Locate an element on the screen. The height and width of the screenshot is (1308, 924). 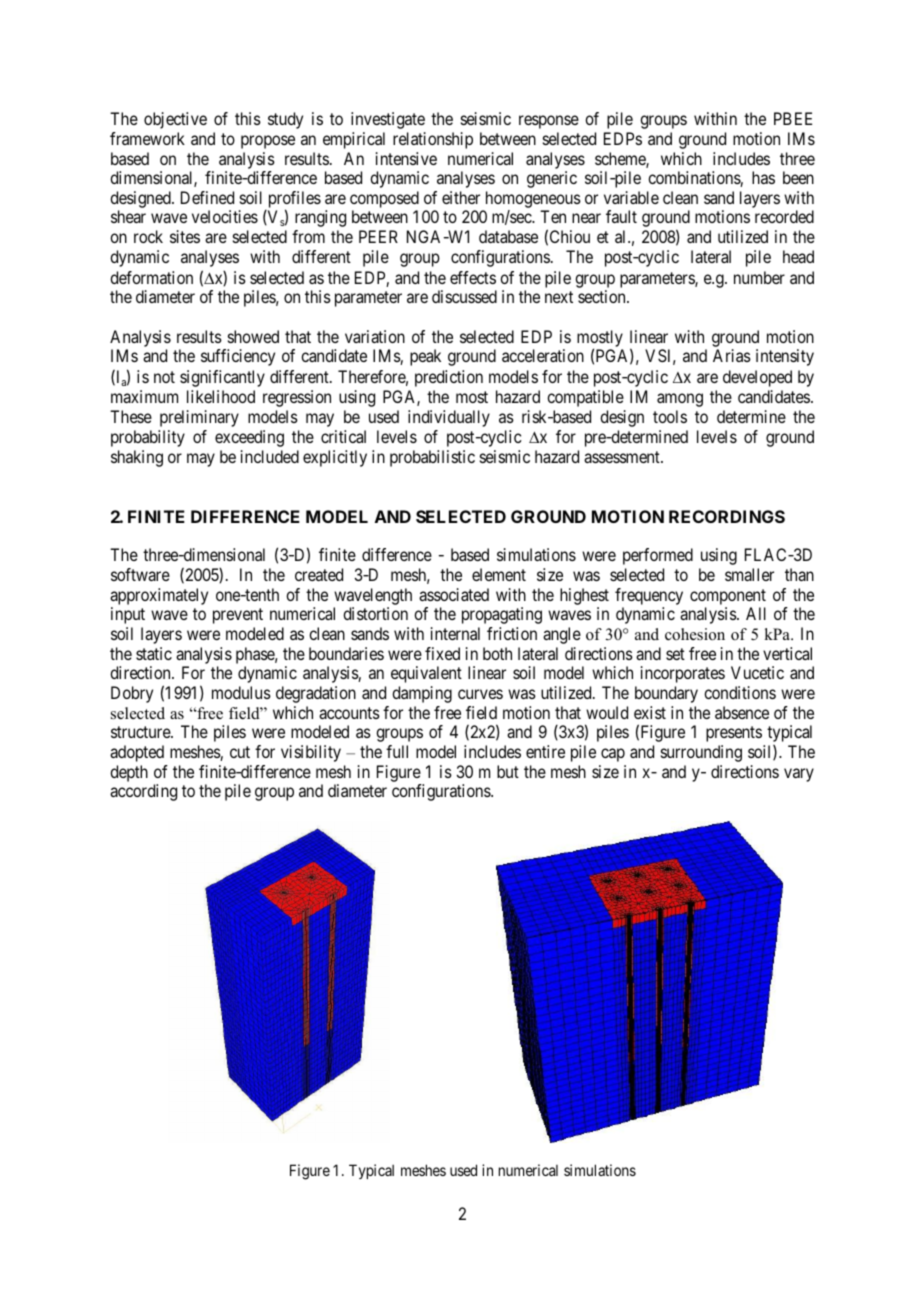
exceeding is located at coordinates (249, 438).
